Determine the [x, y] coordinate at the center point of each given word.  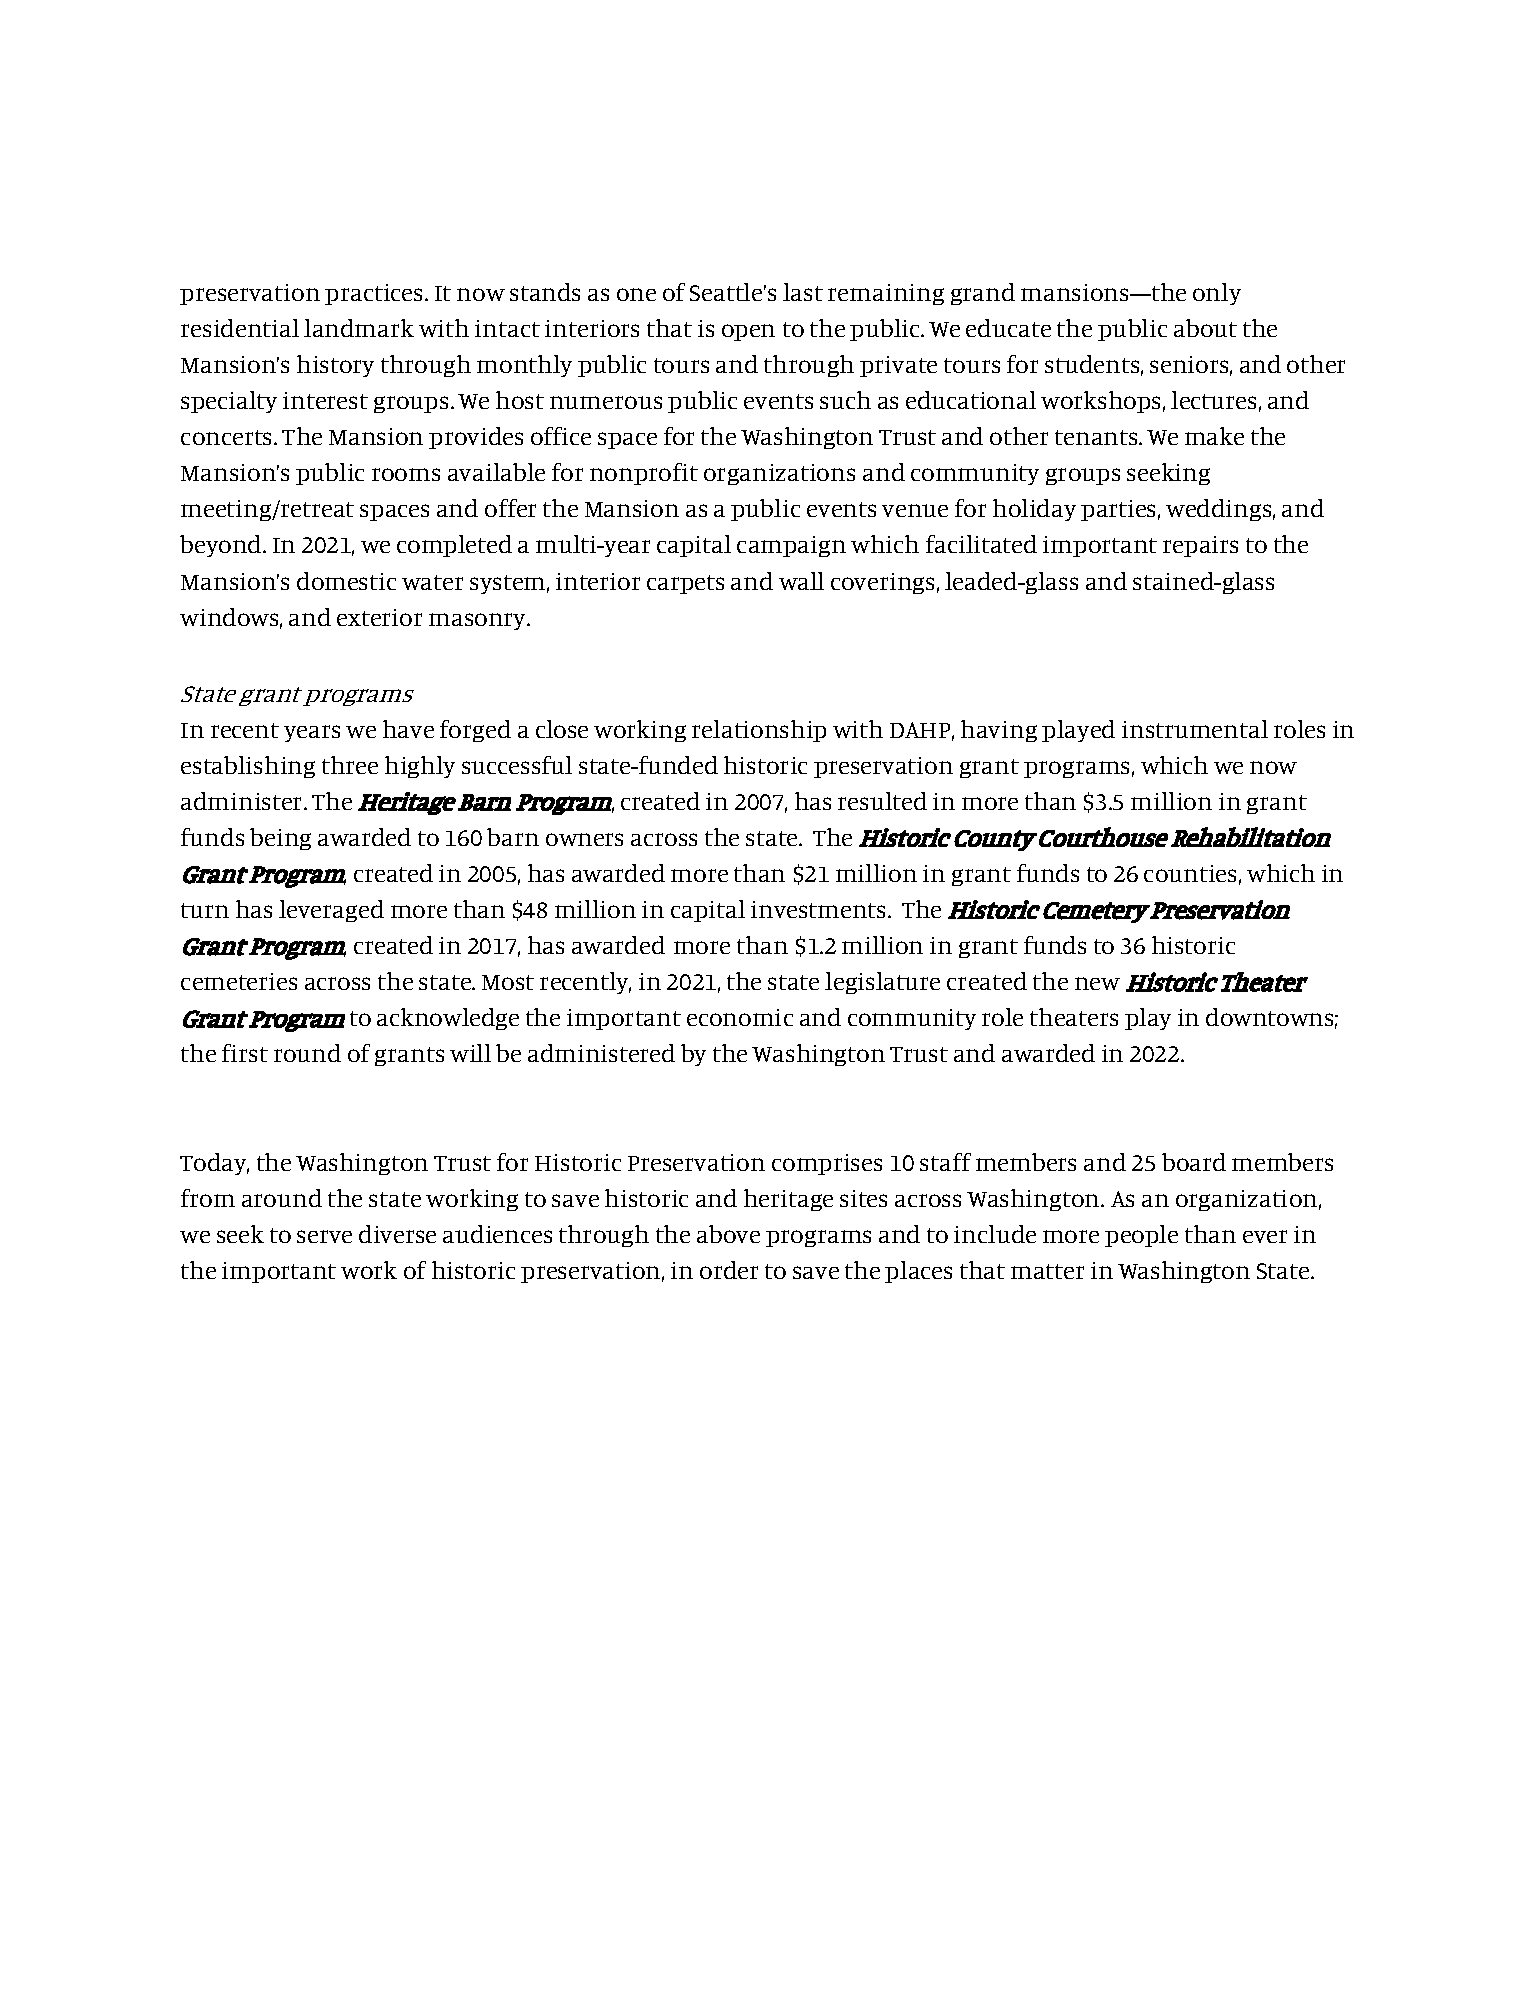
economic [740, 1017]
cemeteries [239, 981]
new [1097, 983]
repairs [1200, 546]
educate [1008, 328]
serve [324, 1236]
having [999, 731]
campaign [791, 546]
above [728, 1234]
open [748, 332]
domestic [346, 581]
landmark [359, 328]
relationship [759, 731]
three [350, 765]
